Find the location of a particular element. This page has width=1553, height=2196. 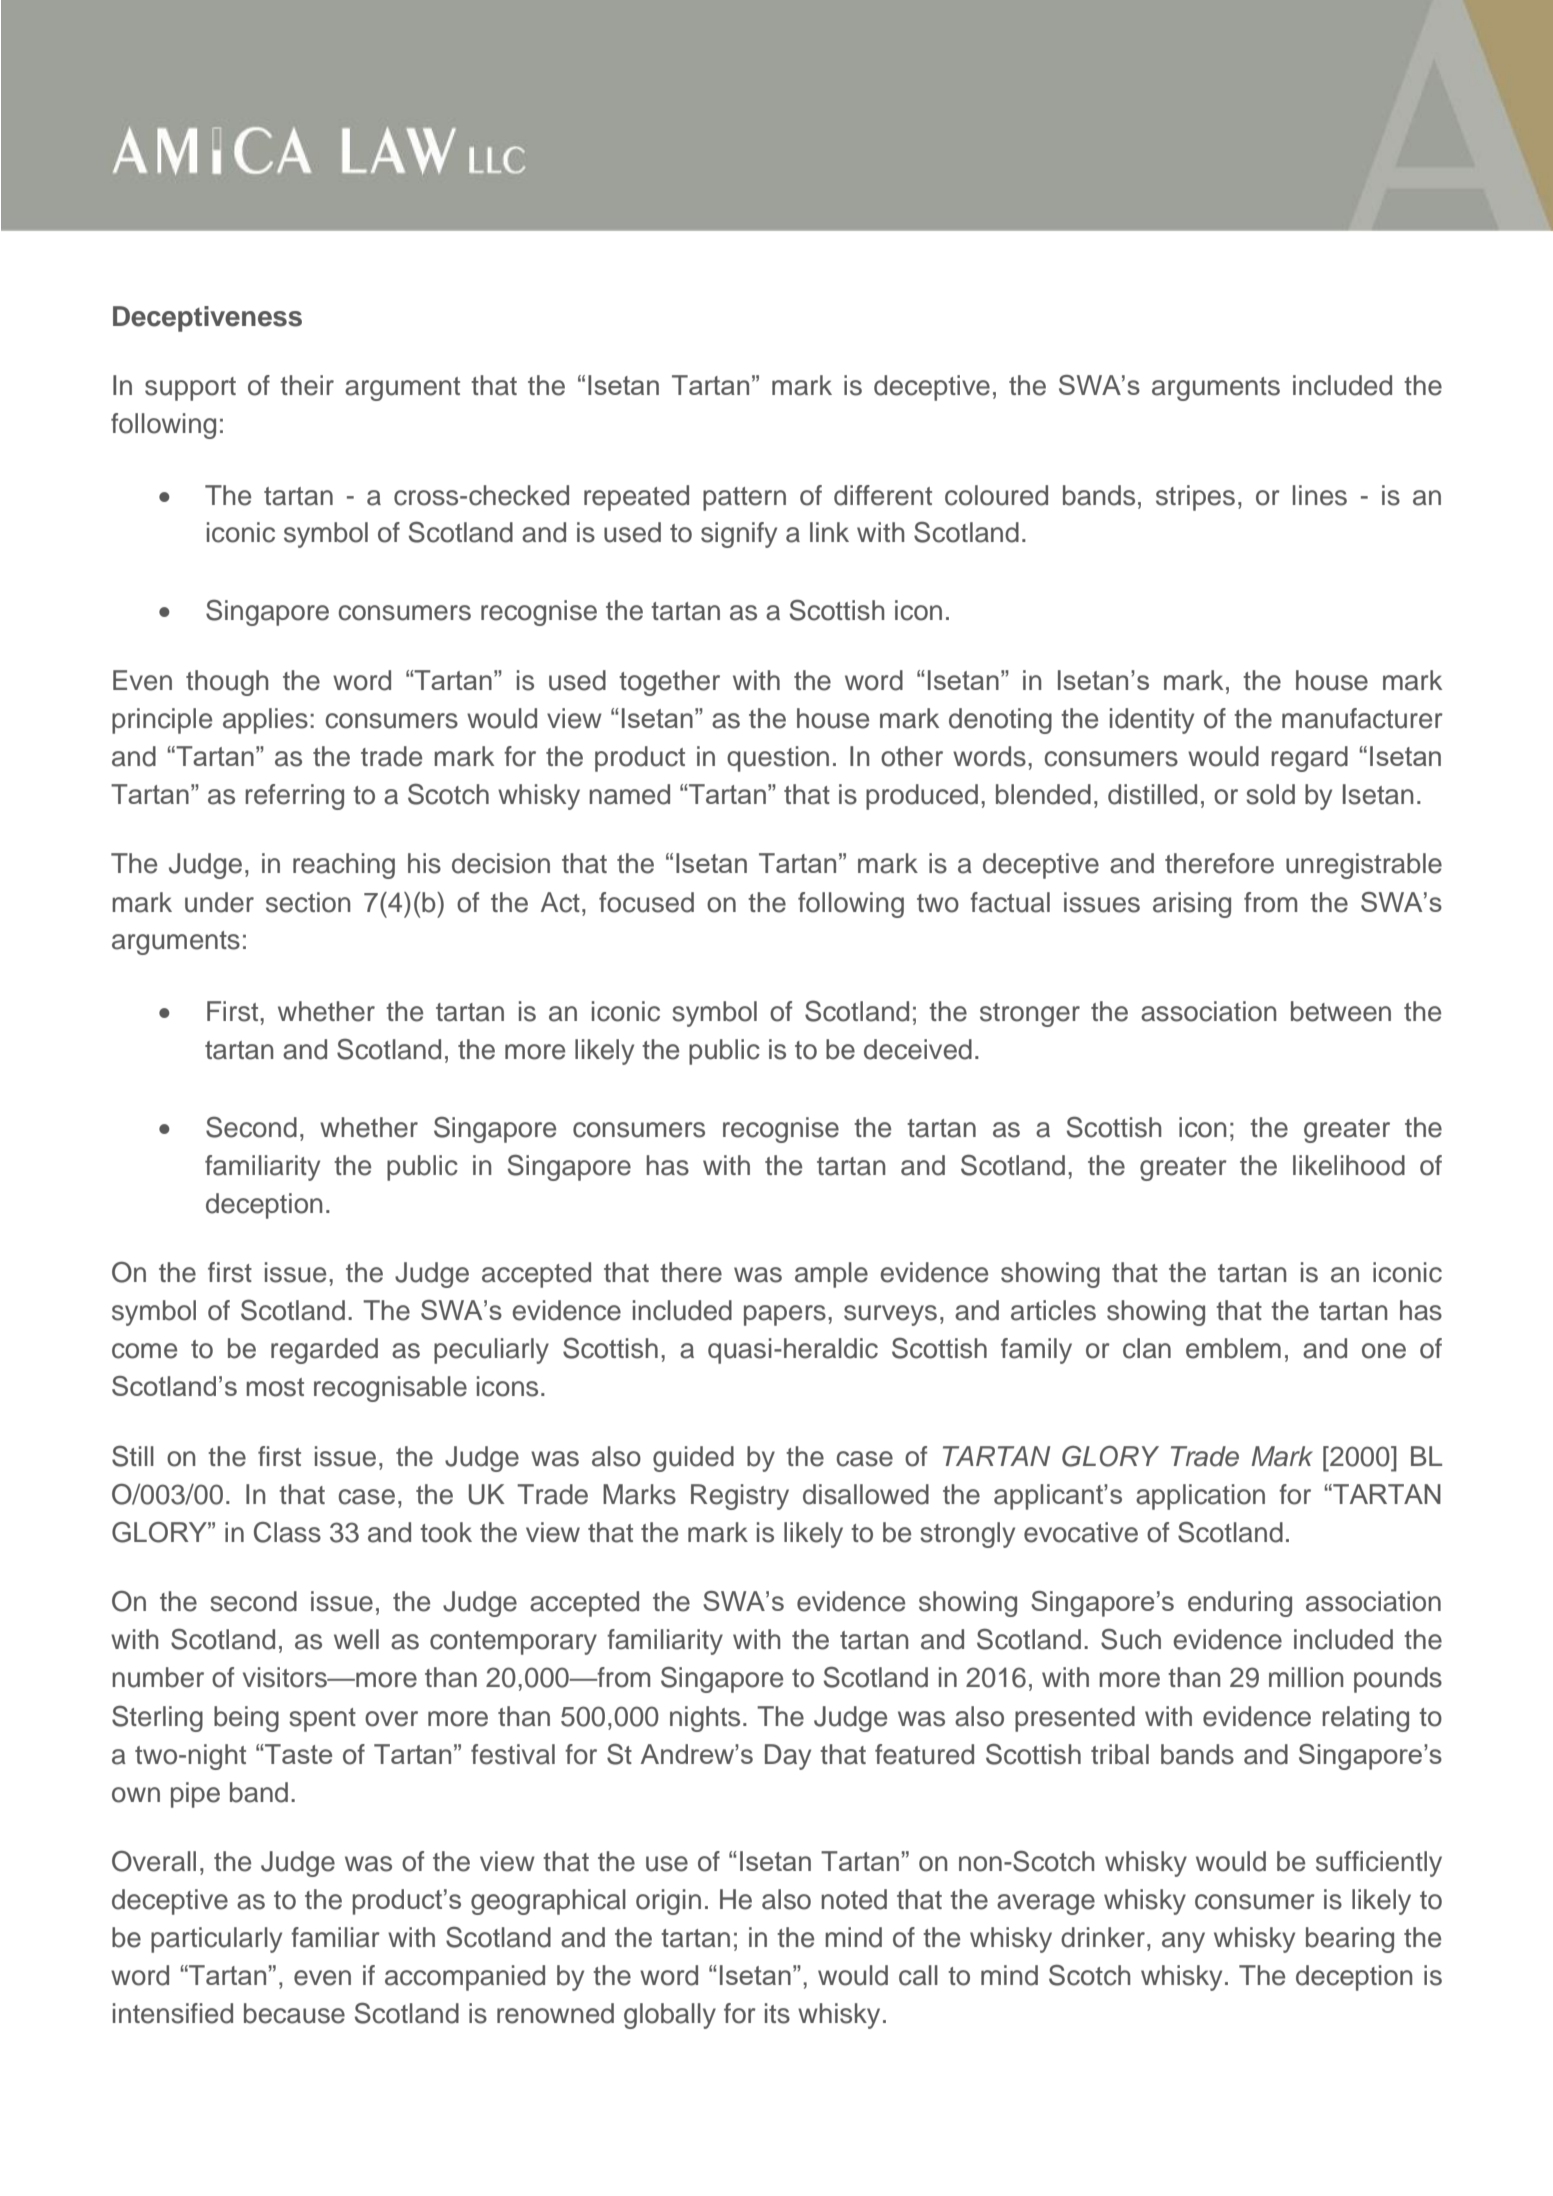

application is located at coordinates (1200, 1497).
